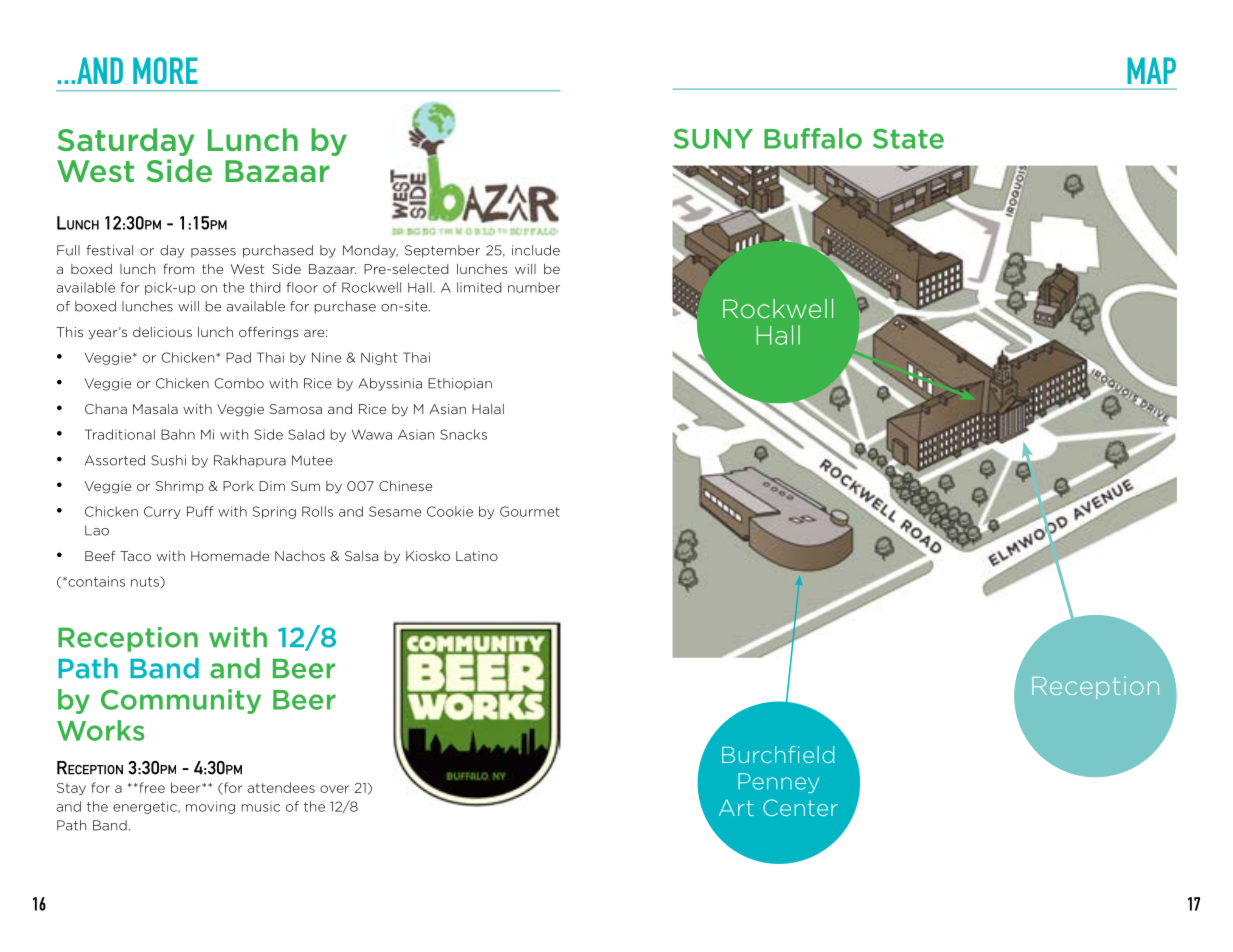 This document has height=952, width=1233. What do you see at coordinates (165, 70) in the document?
I see `MORE` at bounding box center [165, 70].
